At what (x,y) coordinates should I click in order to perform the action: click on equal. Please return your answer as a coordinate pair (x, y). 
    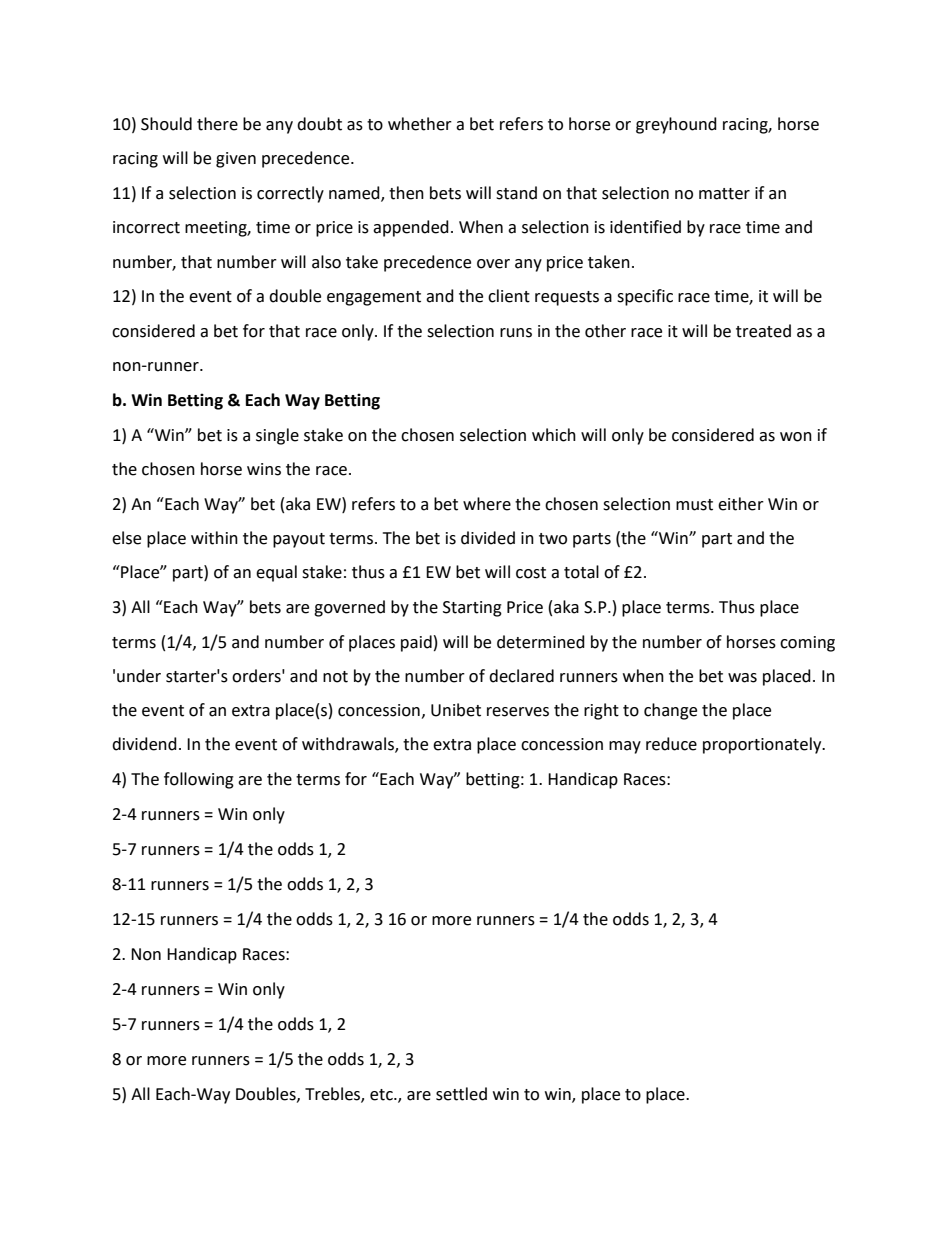
    Looking at the image, I should click on (276, 573).
